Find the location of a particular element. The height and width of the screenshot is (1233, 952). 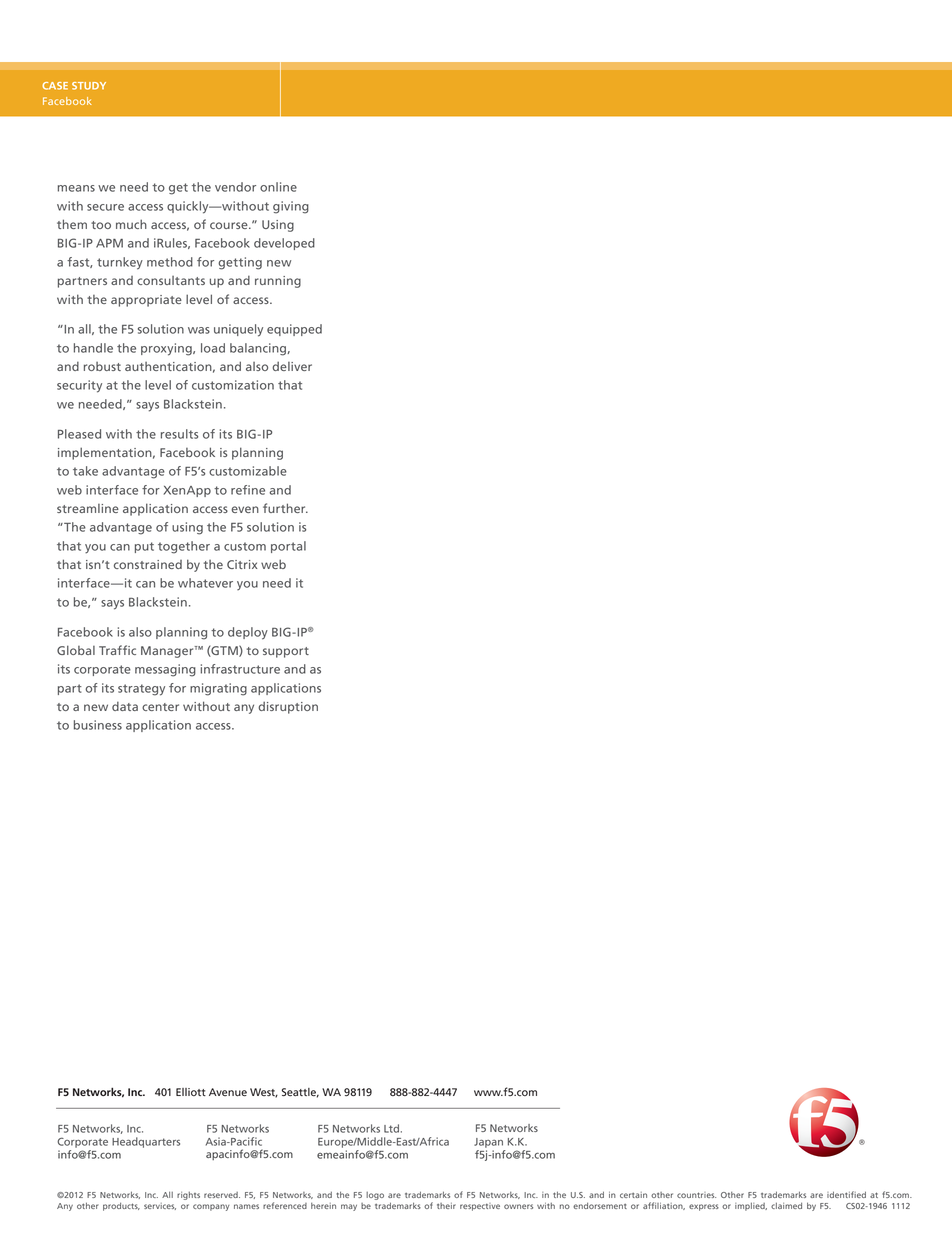

online is located at coordinates (278, 187).
